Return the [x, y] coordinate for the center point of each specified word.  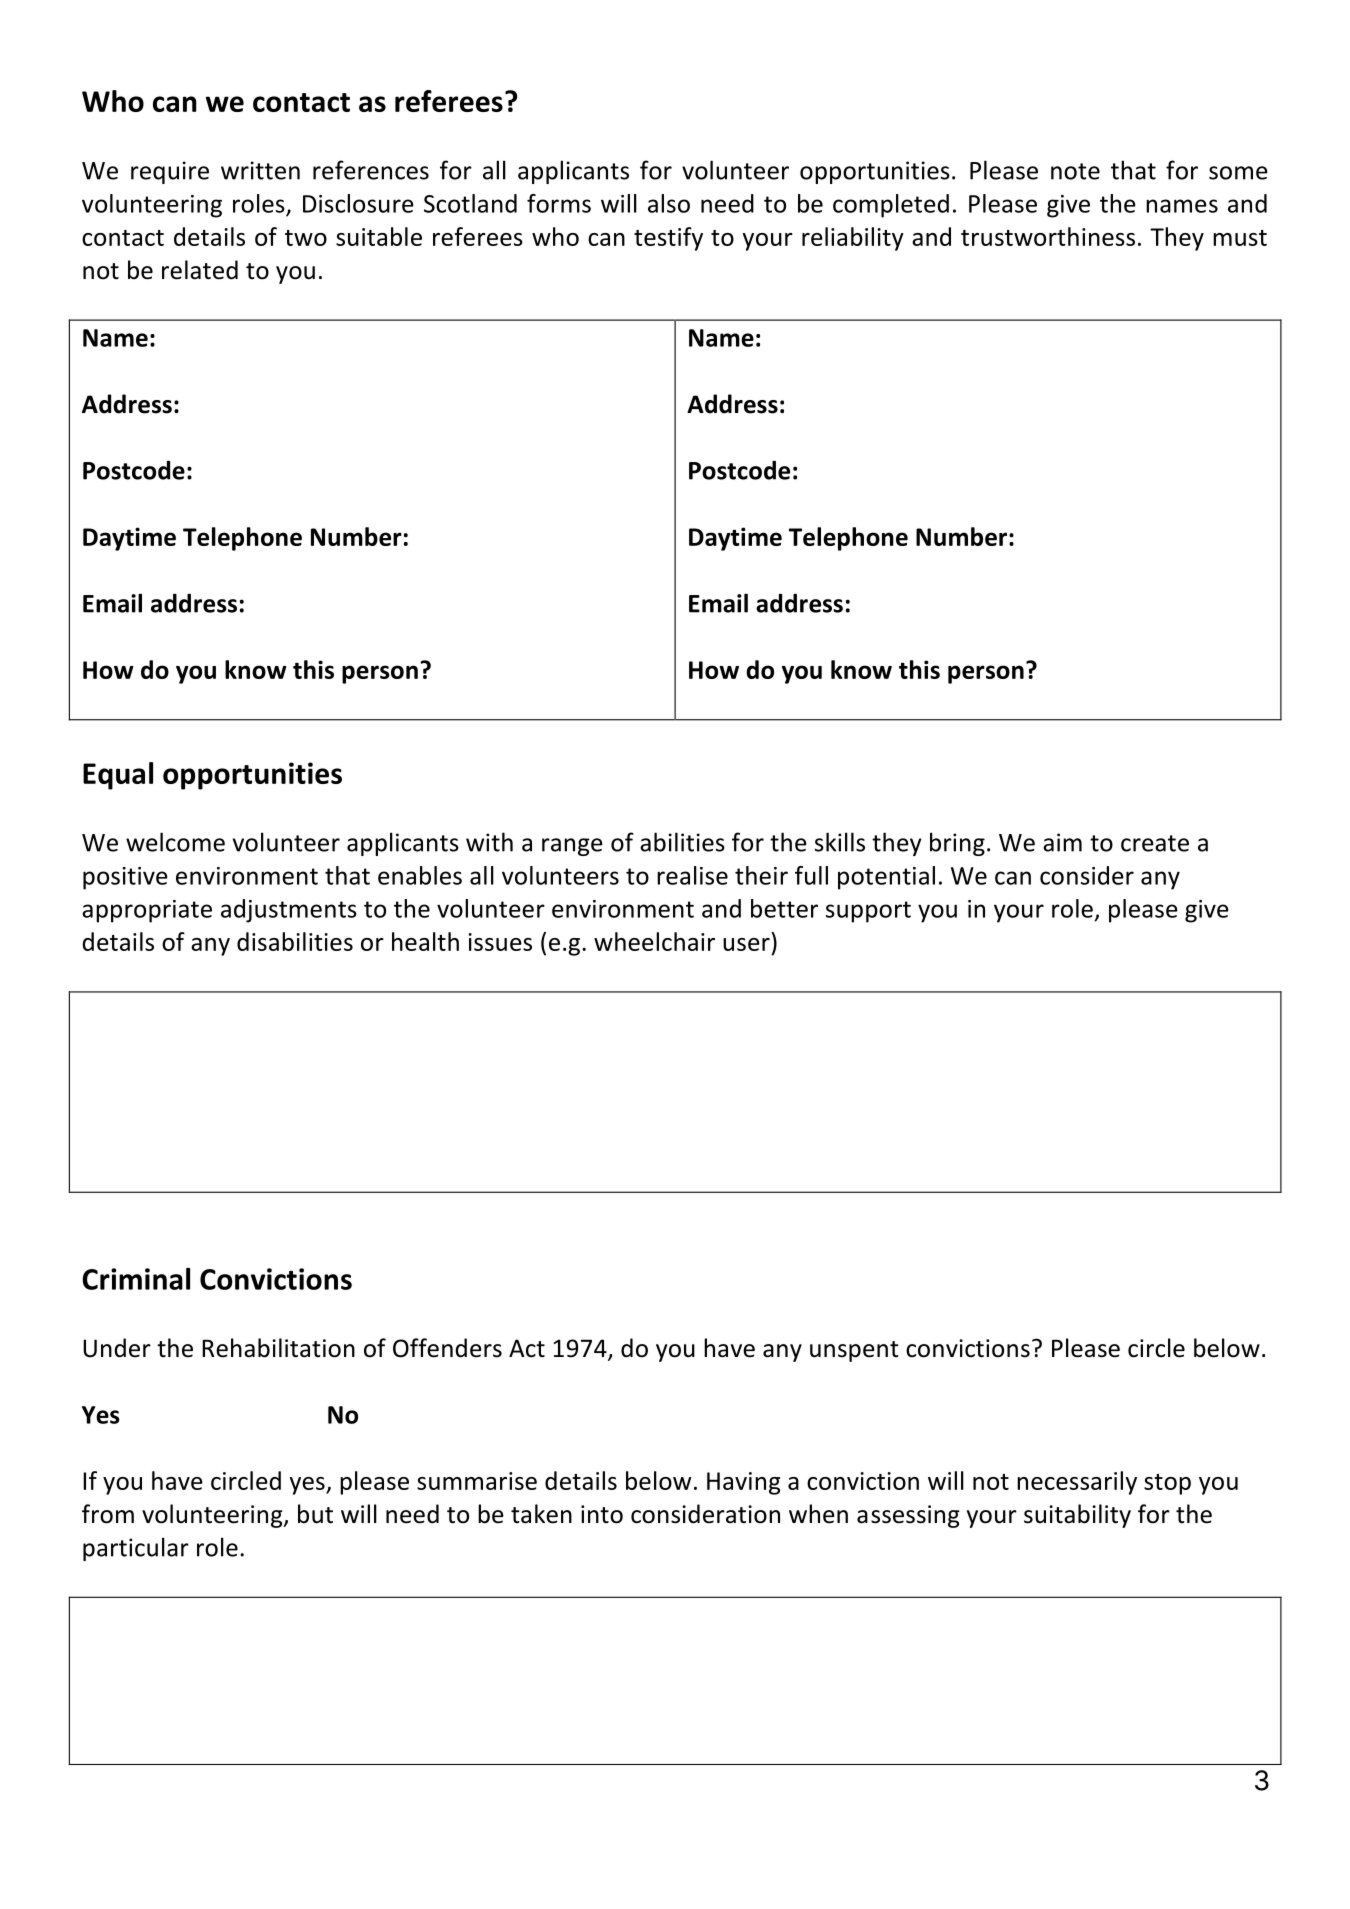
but [315, 1514]
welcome [175, 842]
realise [692, 875]
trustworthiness [1048, 236]
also [669, 203]
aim [1062, 842]
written [260, 170]
